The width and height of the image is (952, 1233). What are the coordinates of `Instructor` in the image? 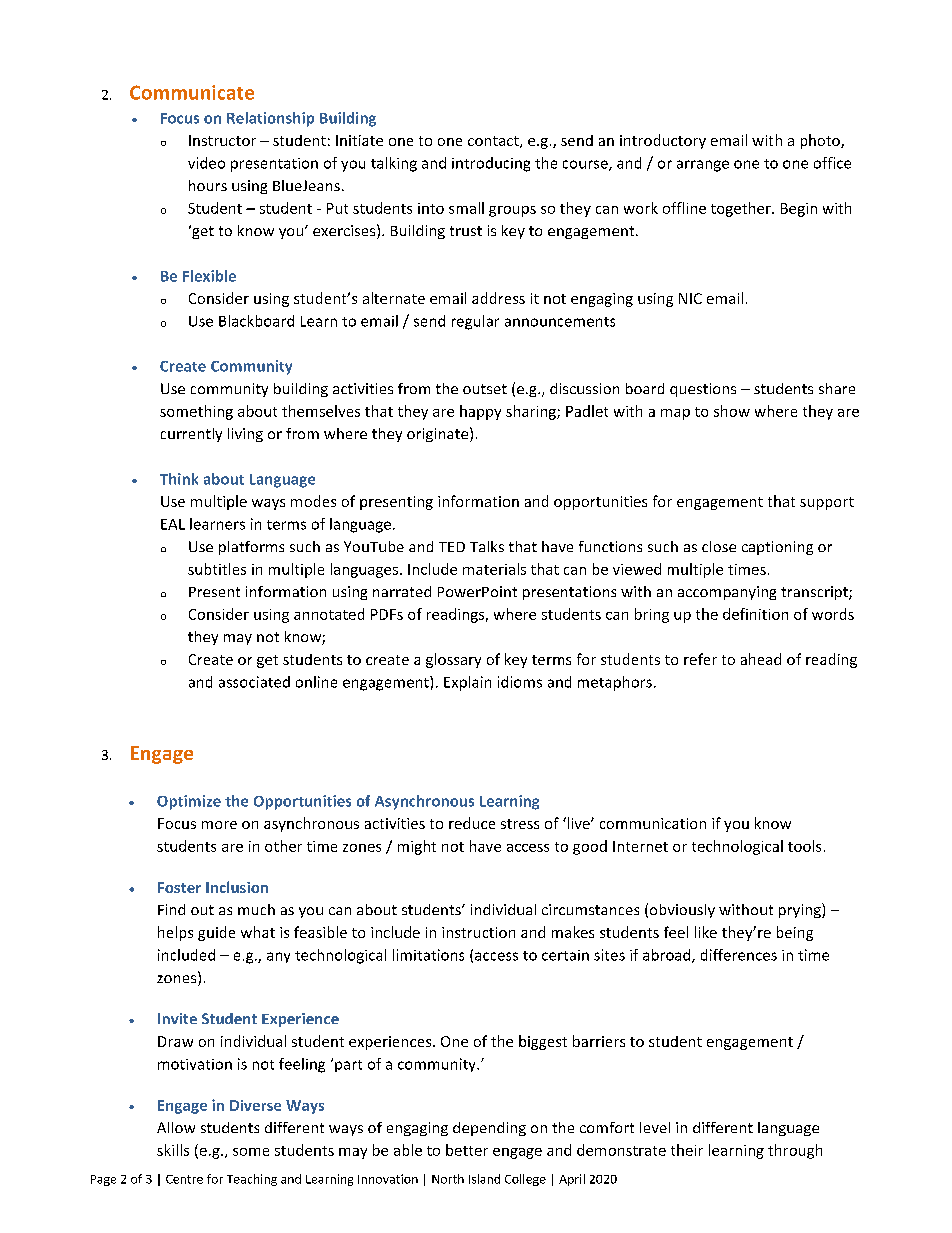 It's located at (222, 140).
